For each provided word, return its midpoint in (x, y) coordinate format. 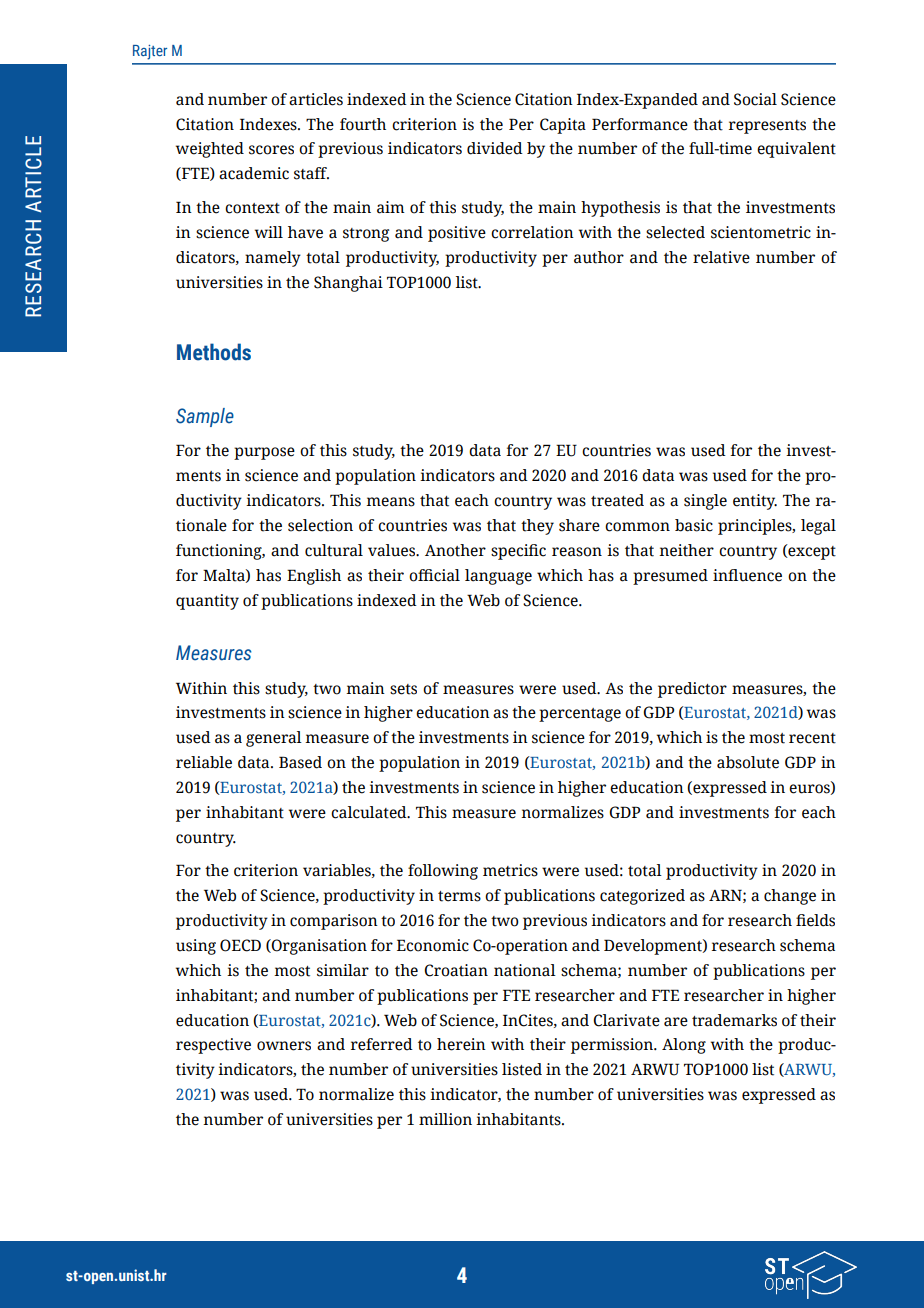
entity (755, 502)
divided (495, 148)
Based (300, 762)
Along (684, 1046)
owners (284, 1046)
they (537, 527)
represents (767, 127)
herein (461, 1044)
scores (271, 150)
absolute (748, 762)
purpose (264, 453)
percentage (580, 715)
